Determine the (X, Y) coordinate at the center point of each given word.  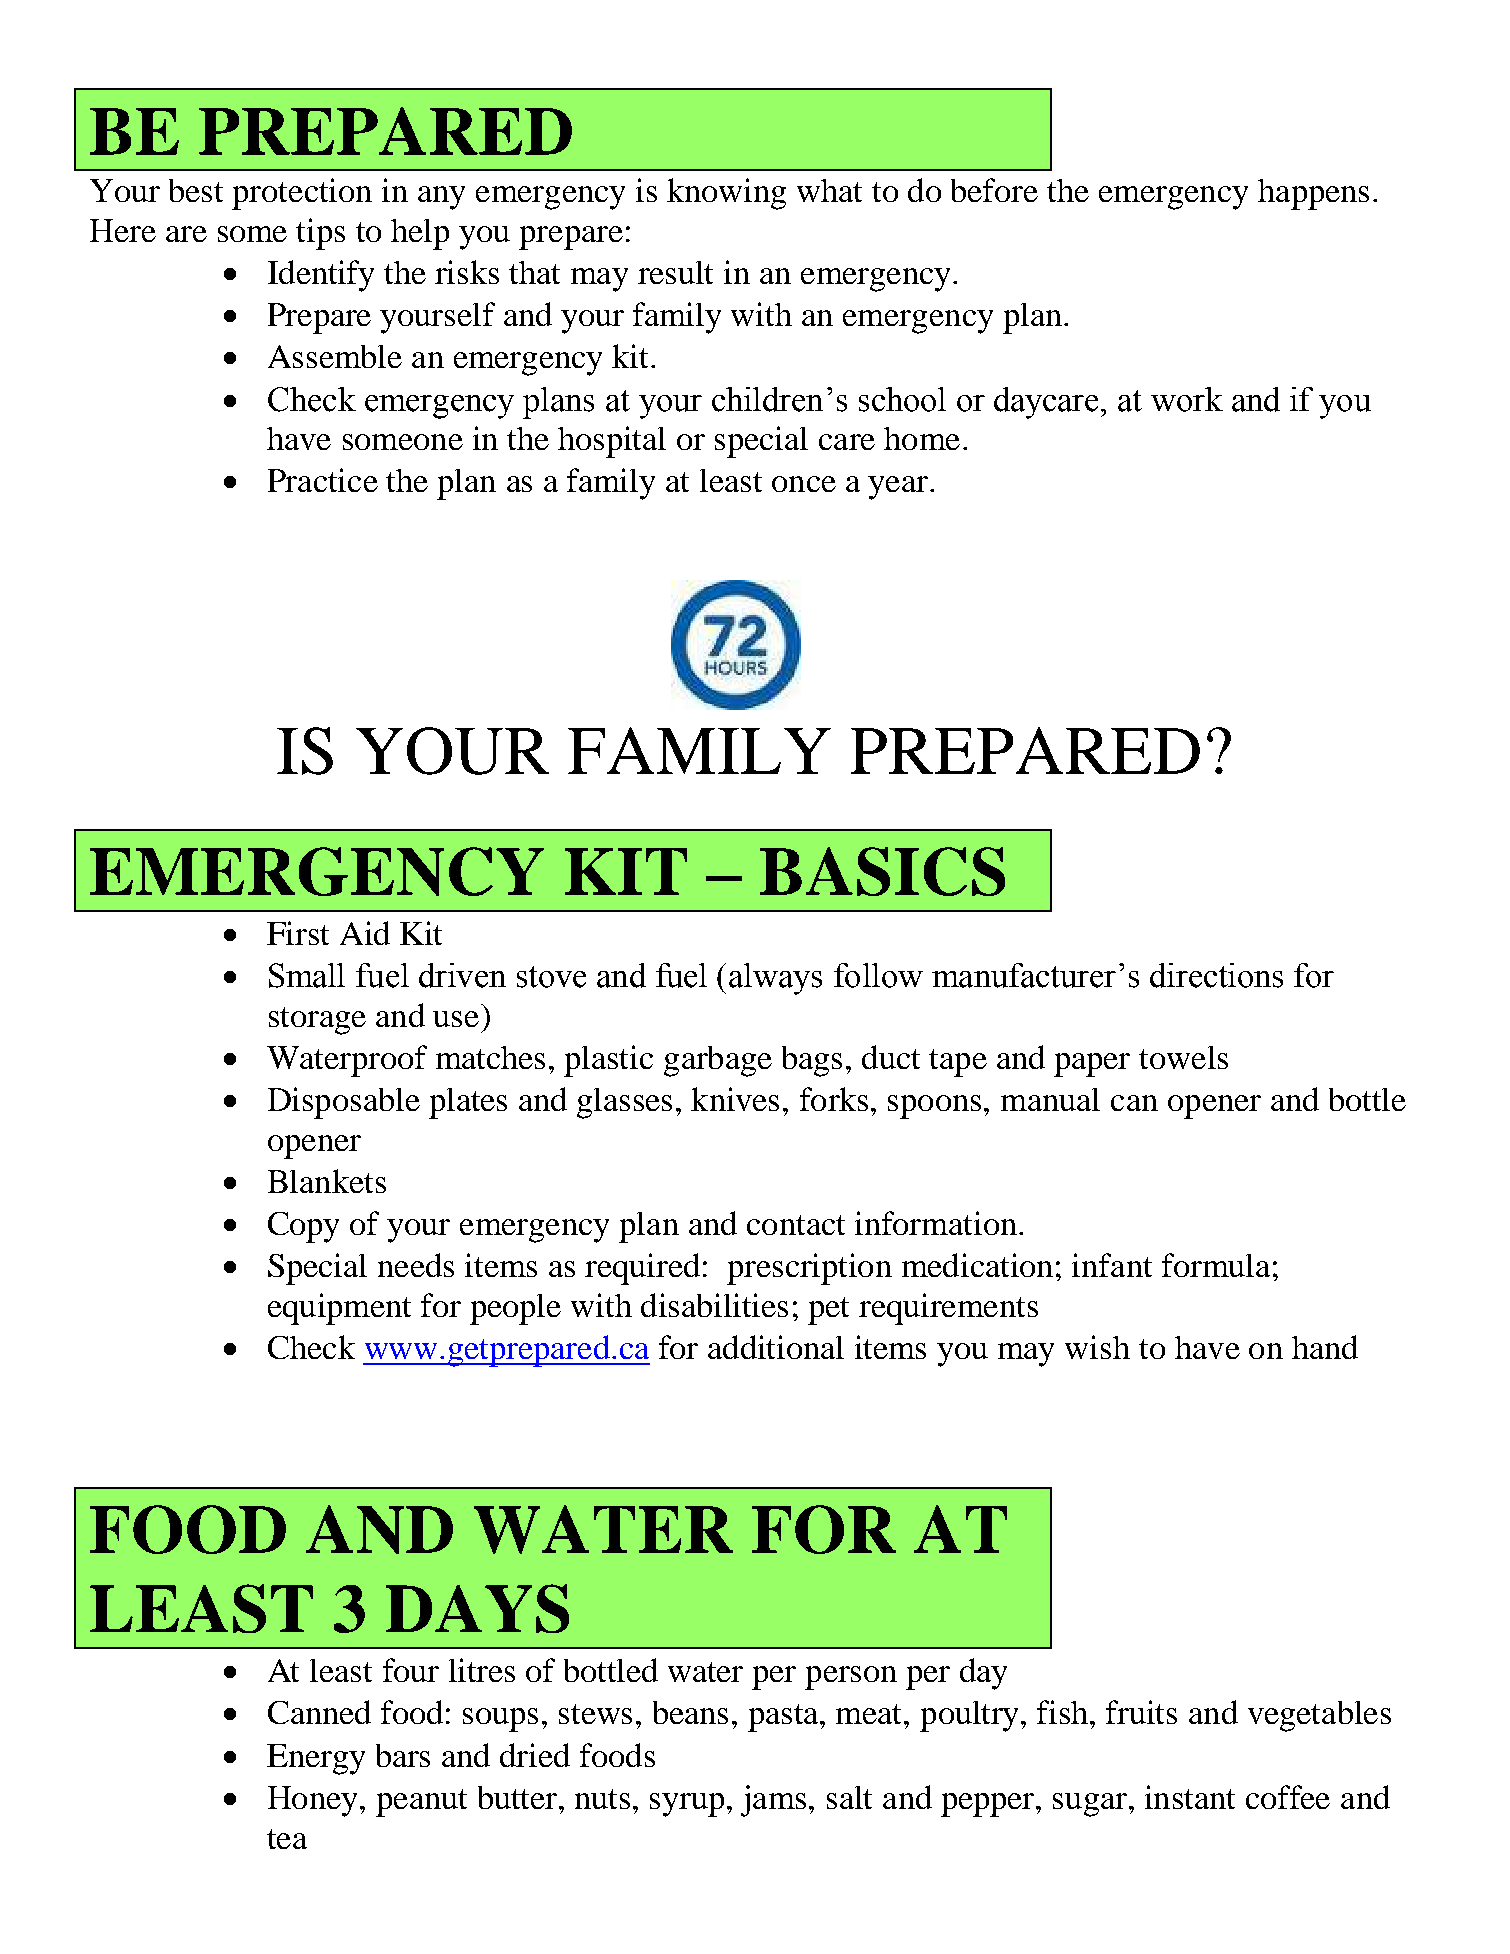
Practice (323, 480)
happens (1313, 194)
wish (1097, 1347)
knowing (726, 194)
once (804, 484)
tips (320, 234)
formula (1216, 1265)
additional (776, 1347)
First (298, 933)
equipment (339, 1309)
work (1187, 399)
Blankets (327, 1181)
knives (735, 1099)
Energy (316, 1759)
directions (1216, 975)
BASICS (882, 871)
